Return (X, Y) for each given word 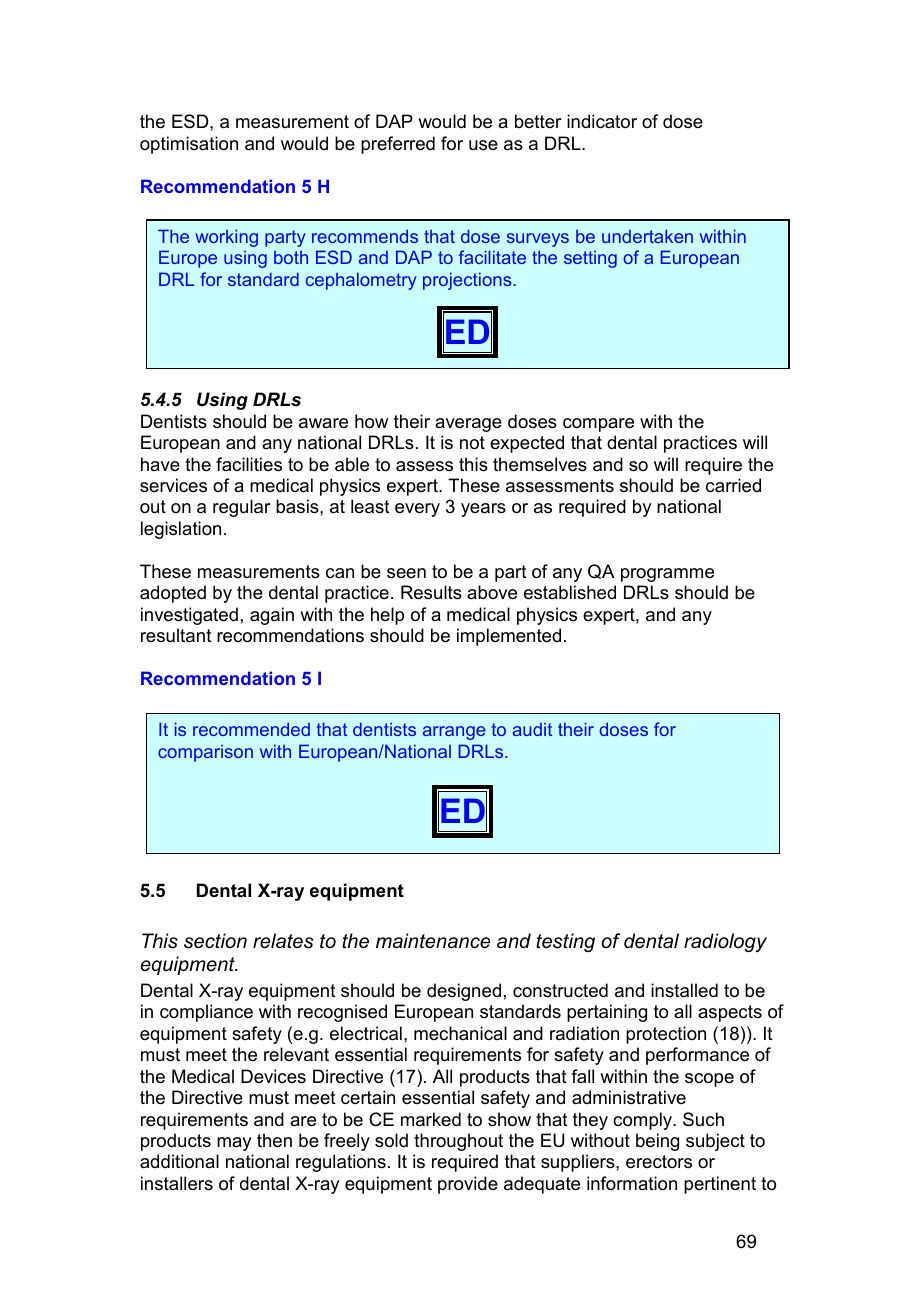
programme (667, 575)
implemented (509, 637)
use (483, 145)
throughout (458, 1142)
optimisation (189, 145)
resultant (176, 635)
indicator (602, 121)
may (234, 1144)
